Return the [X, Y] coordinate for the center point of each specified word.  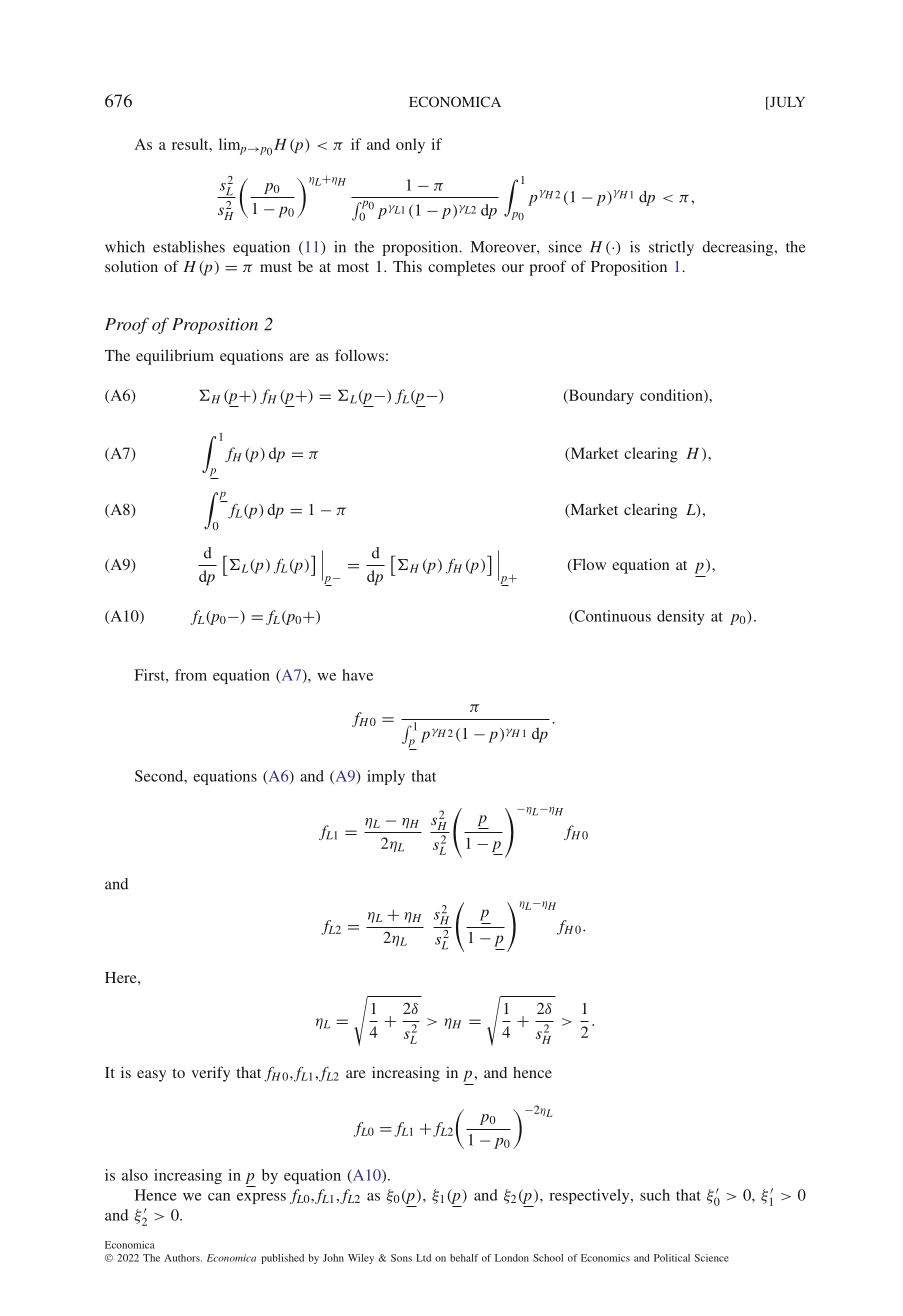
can [219, 1197]
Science [712, 1258]
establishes [189, 247]
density [681, 617]
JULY [786, 103]
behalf [464, 1258]
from [191, 675]
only [410, 146]
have [357, 675]
